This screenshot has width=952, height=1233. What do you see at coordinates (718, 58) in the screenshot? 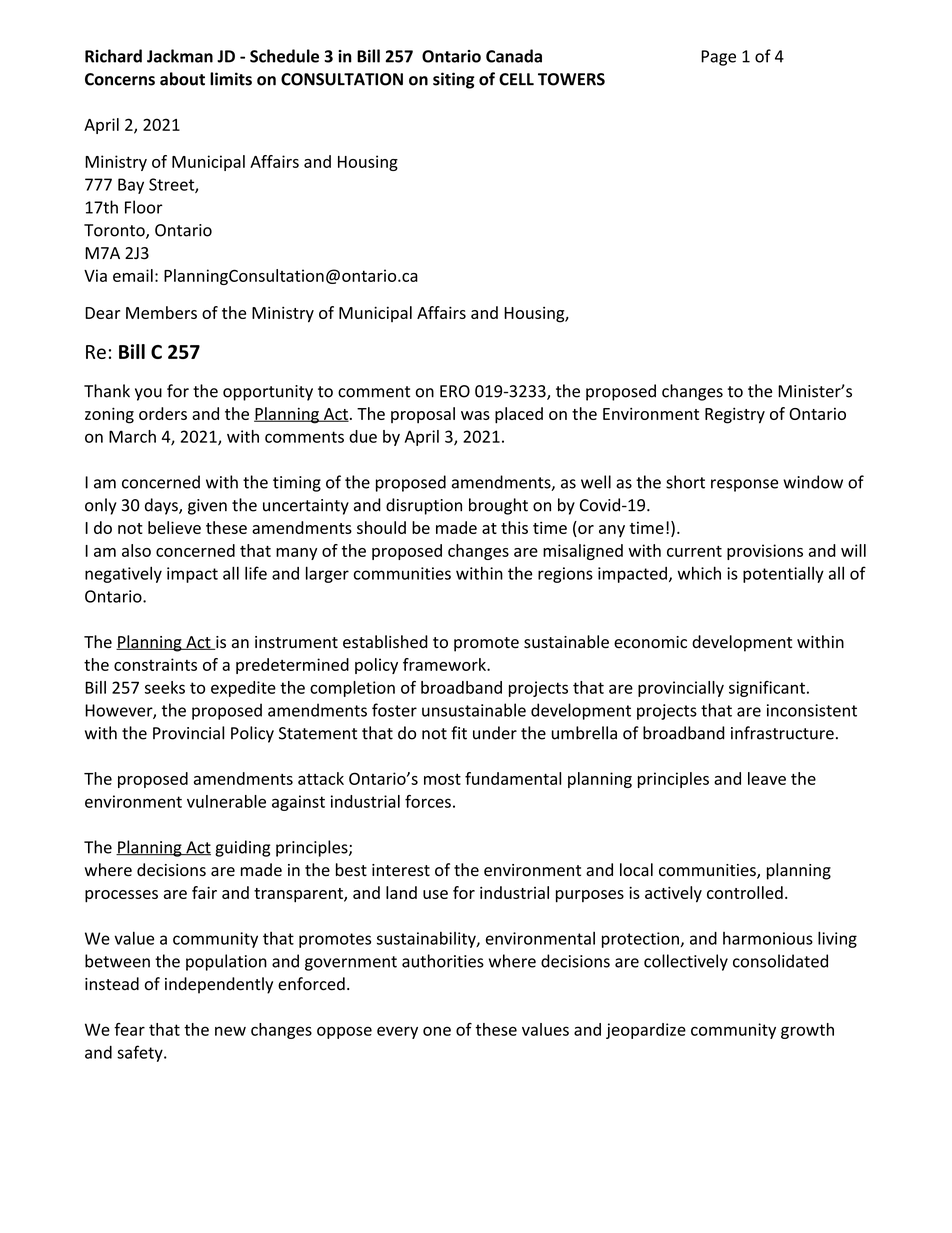
I see `Page` at bounding box center [718, 58].
